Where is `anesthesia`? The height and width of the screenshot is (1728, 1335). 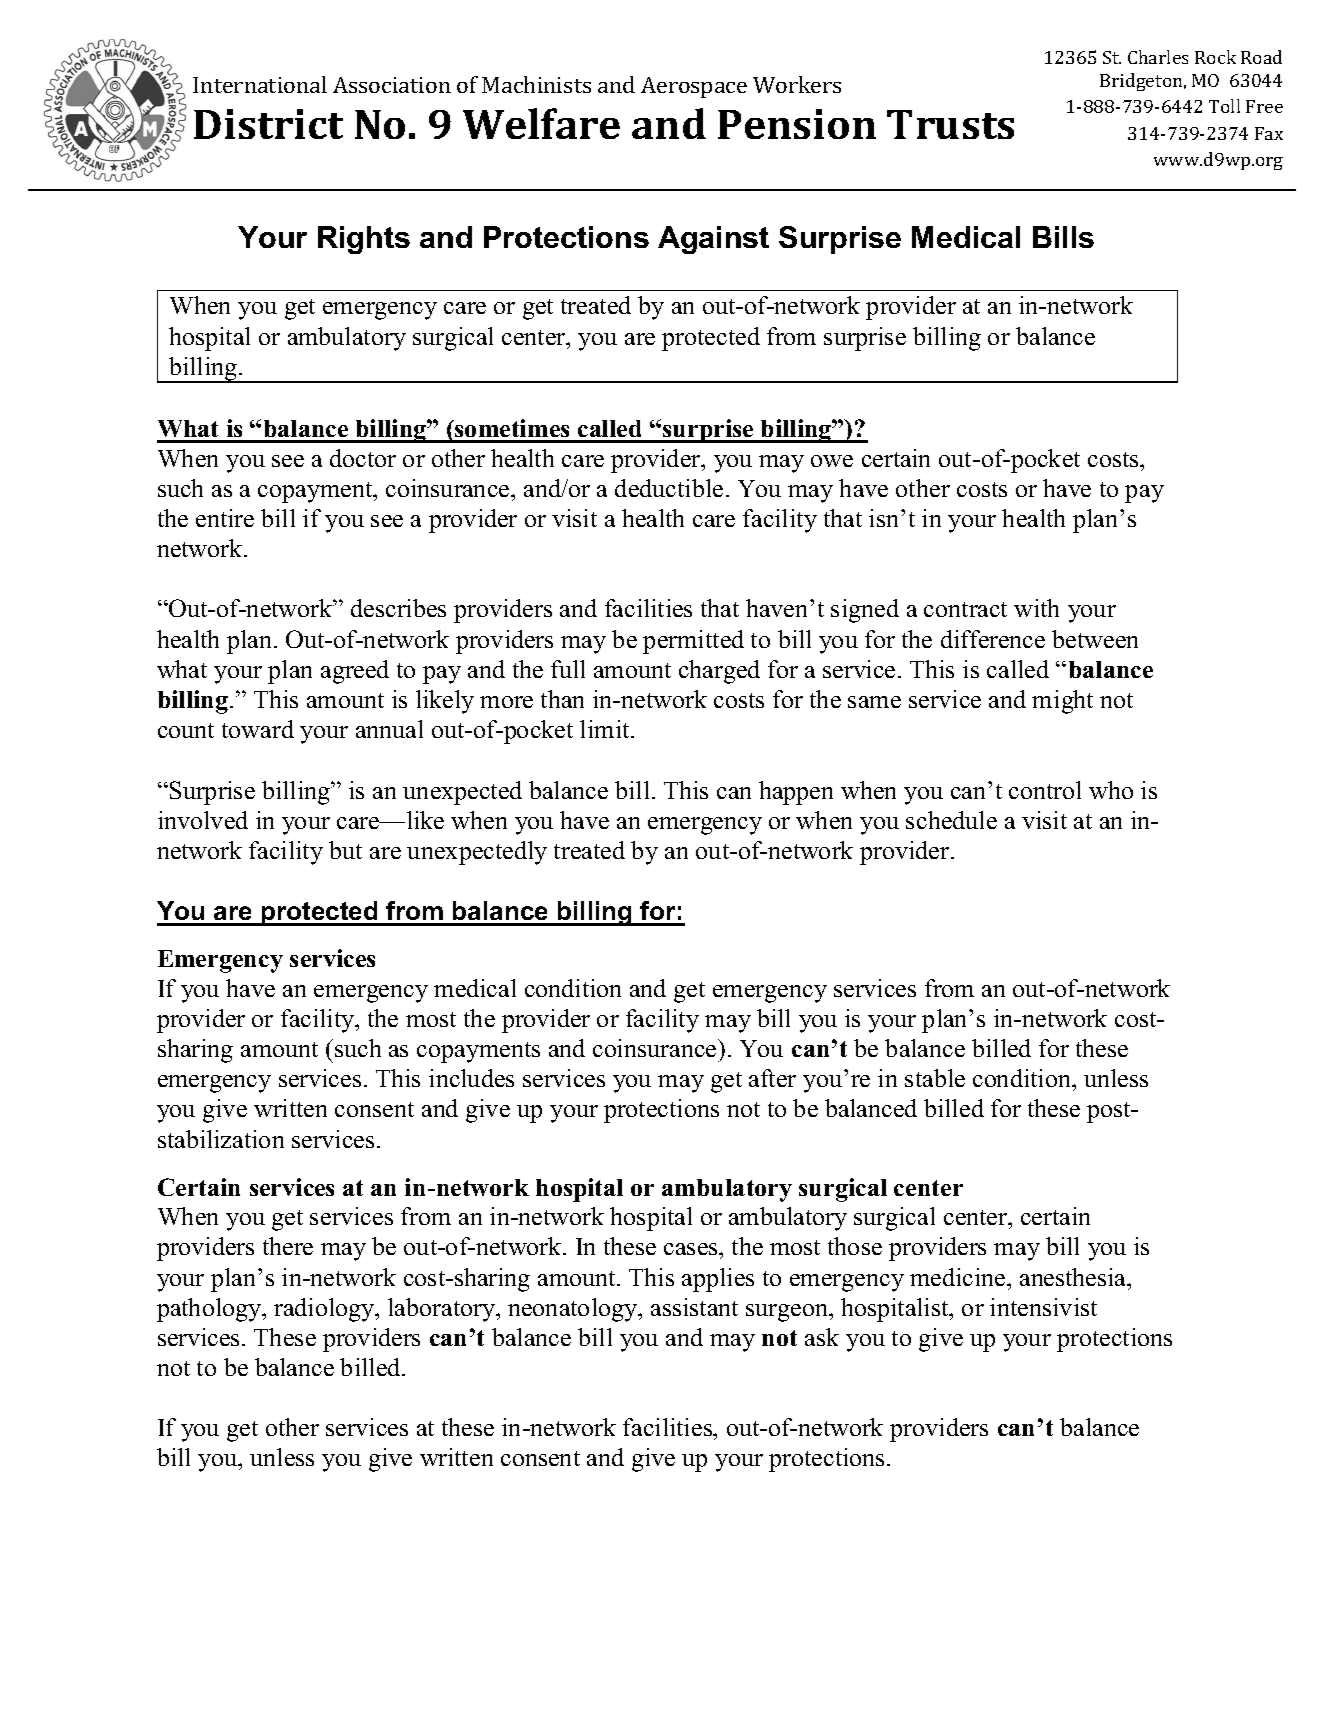
anesthesia is located at coordinates (1074, 1277).
